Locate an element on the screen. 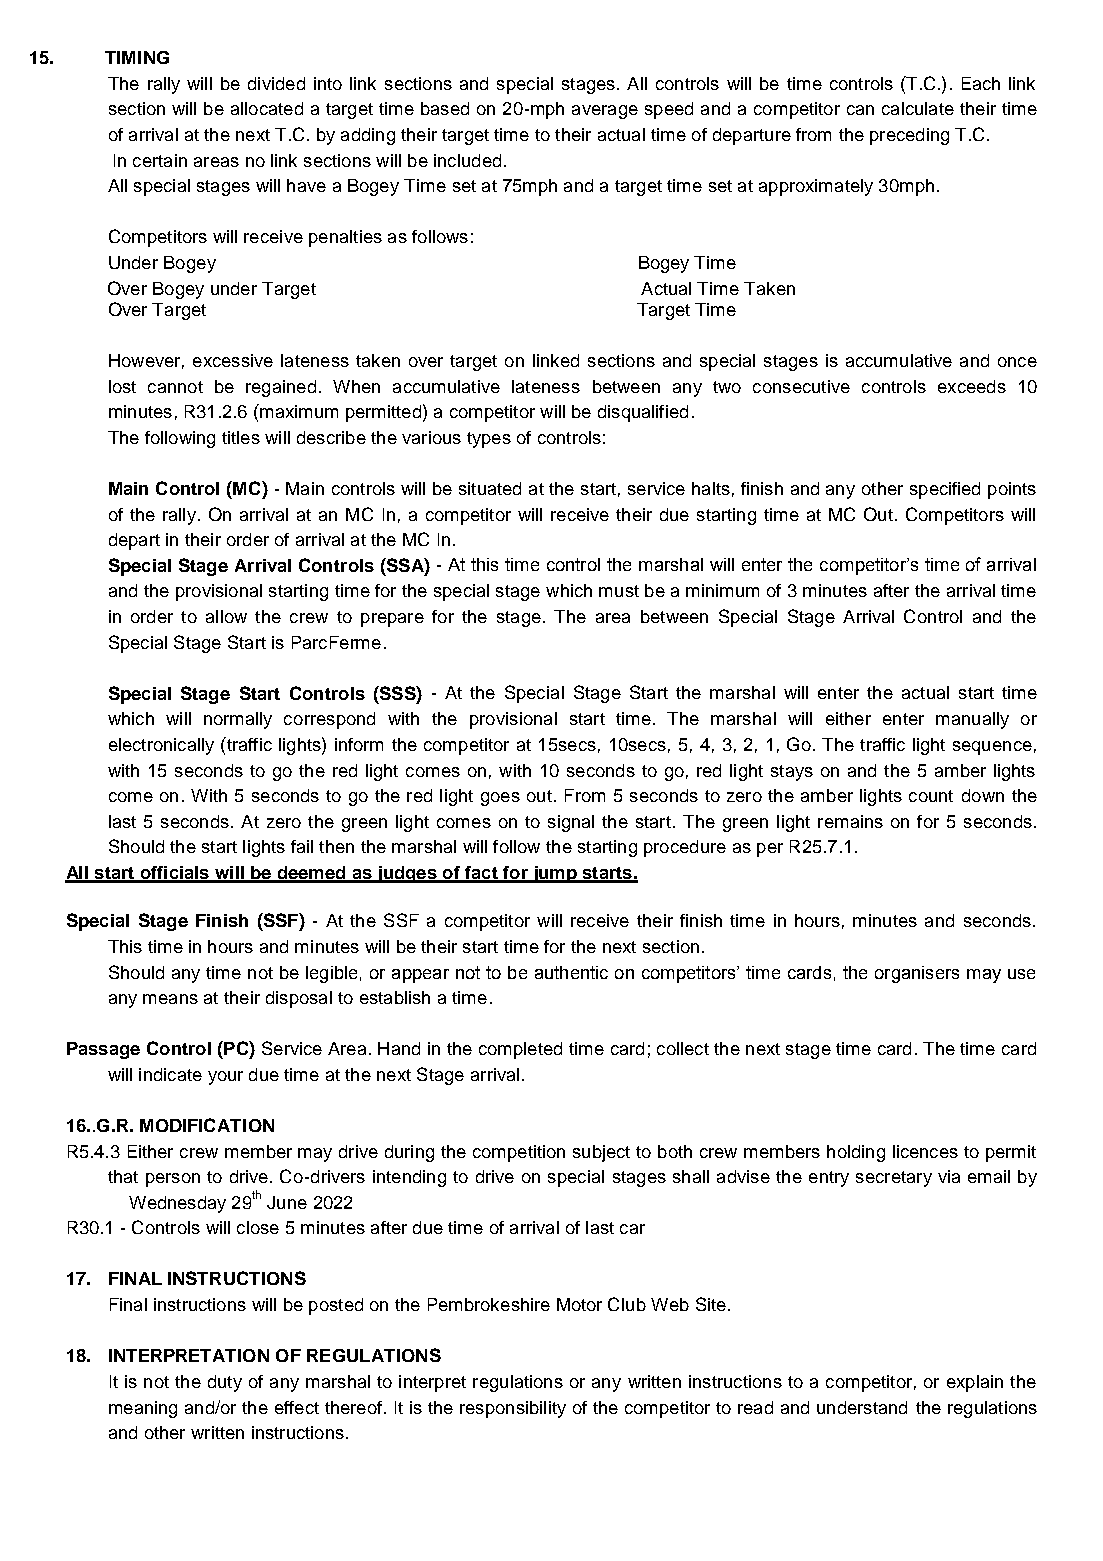  specified is located at coordinates (945, 490).
